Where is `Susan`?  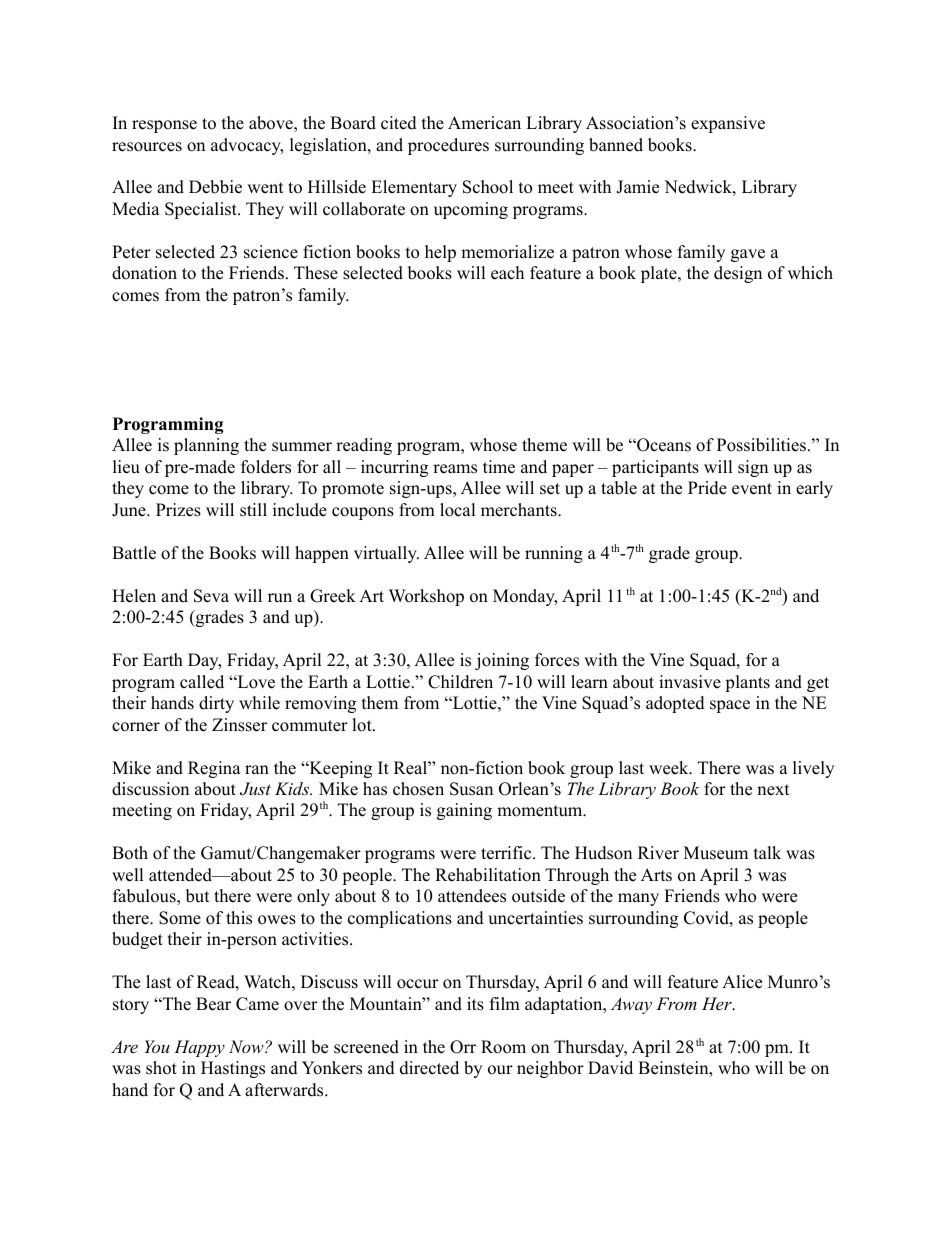 Susan is located at coordinates (471, 789).
